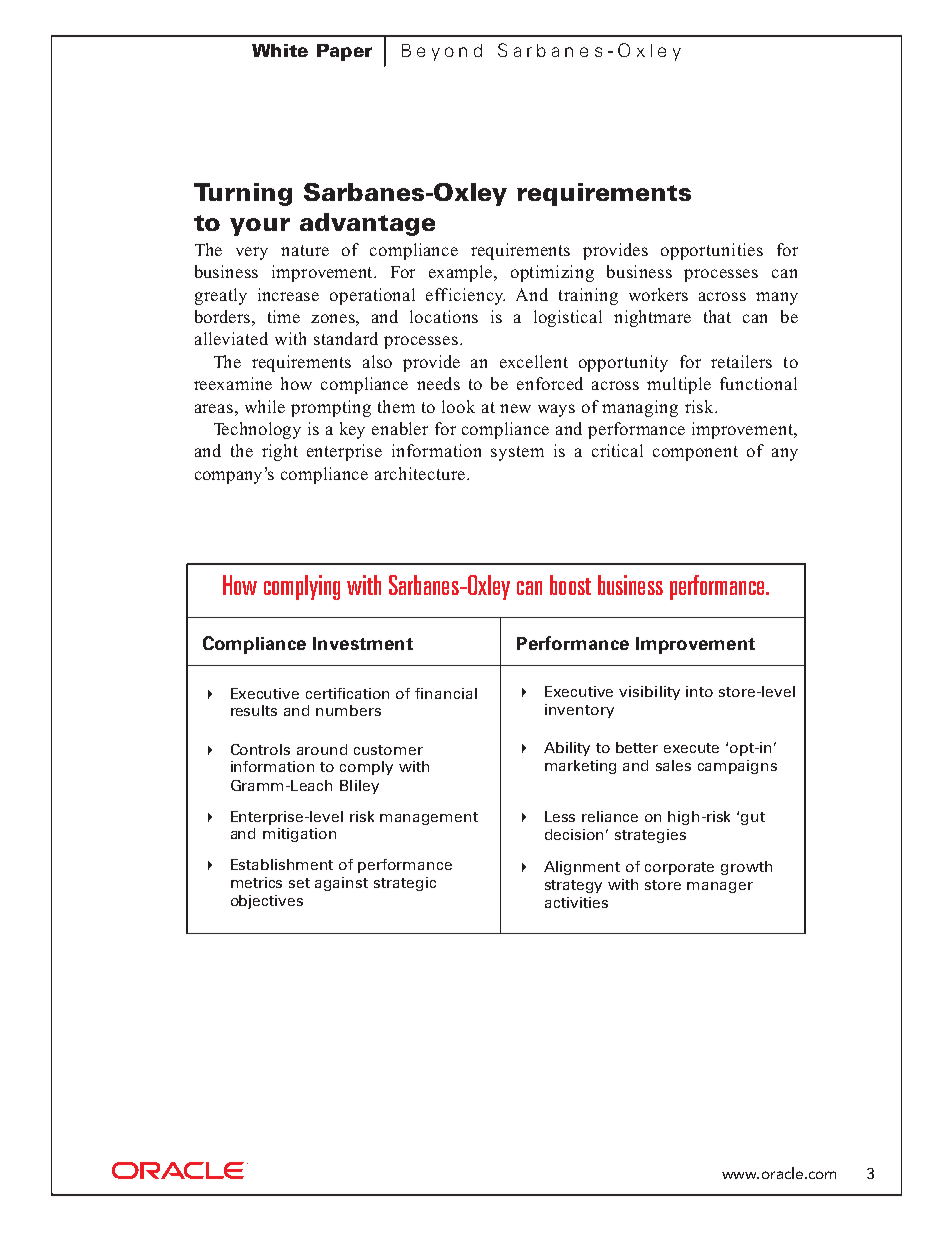 This document has height=1233, width=952. Describe the element at coordinates (442, 52) in the document. I see `Beyond` at that location.
